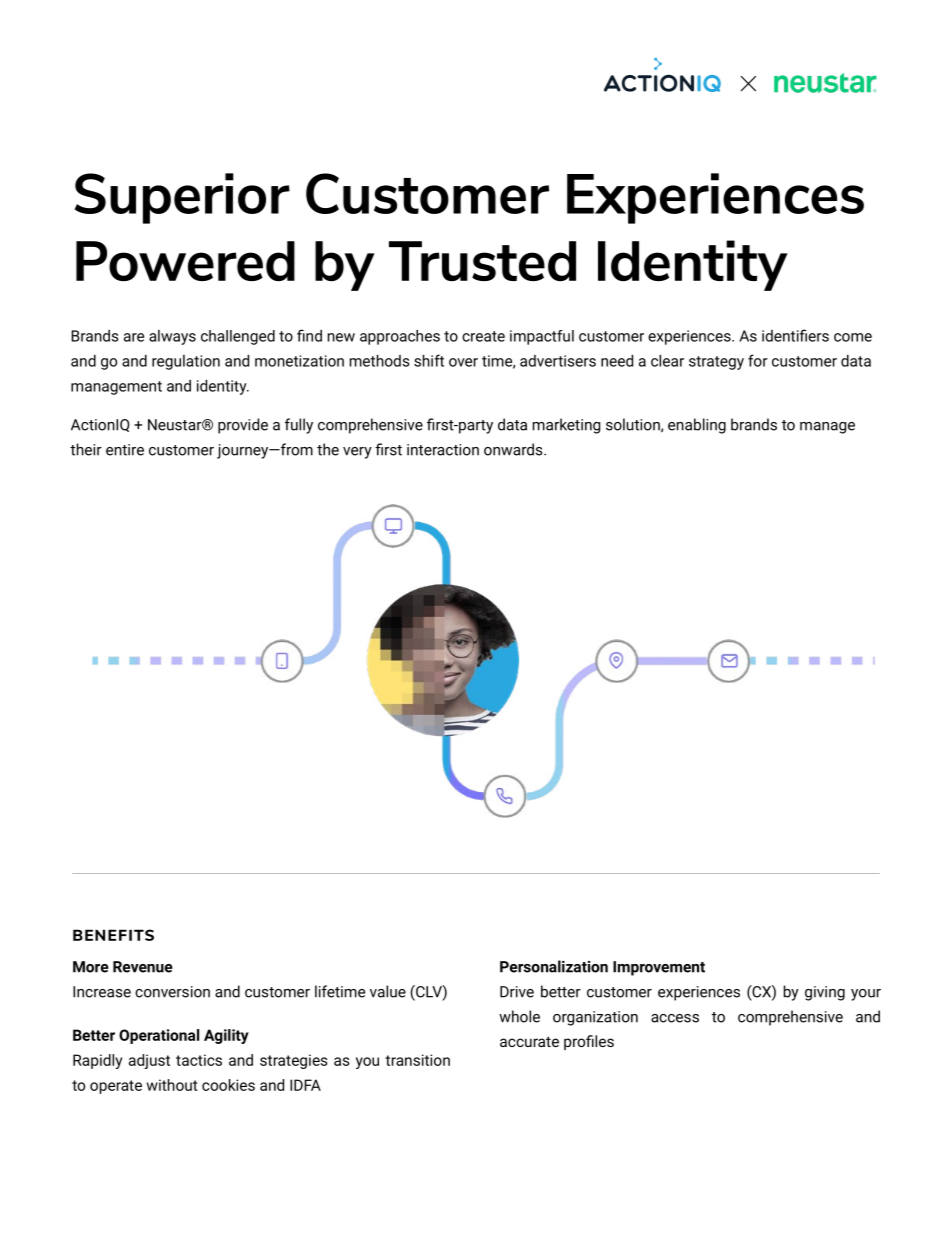 The image size is (952, 1233). I want to click on identifiers, so click(795, 335).
